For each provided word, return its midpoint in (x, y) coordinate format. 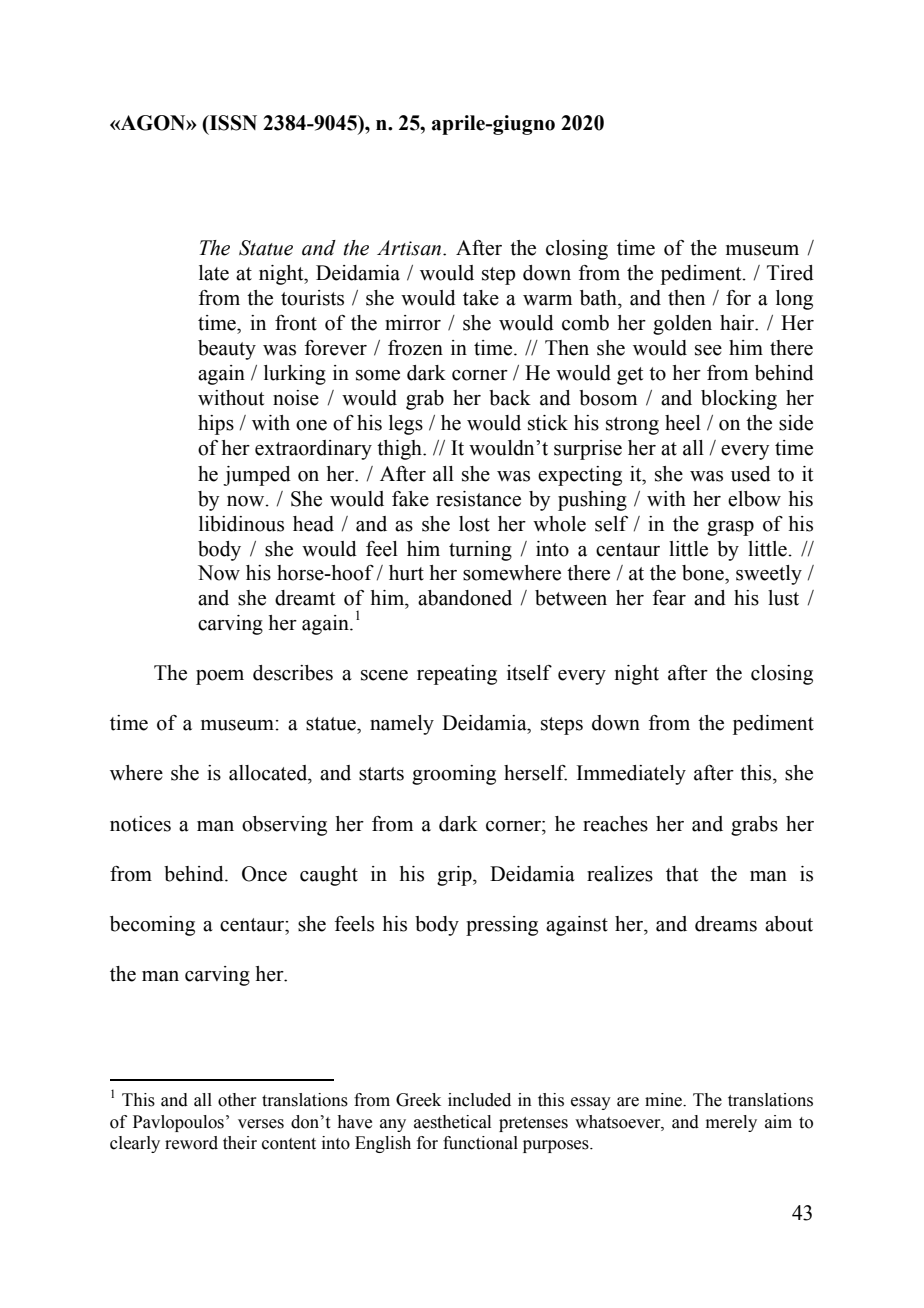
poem (220, 677)
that (682, 874)
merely (731, 1123)
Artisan (410, 248)
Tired (790, 273)
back (510, 398)
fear (669, 598)
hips (216, 425)
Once (264, 874)
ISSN (232, 123)
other (237, 1100)
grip (455, 876)
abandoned (465, 598)
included (479, 1100)
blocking (739, 400)
